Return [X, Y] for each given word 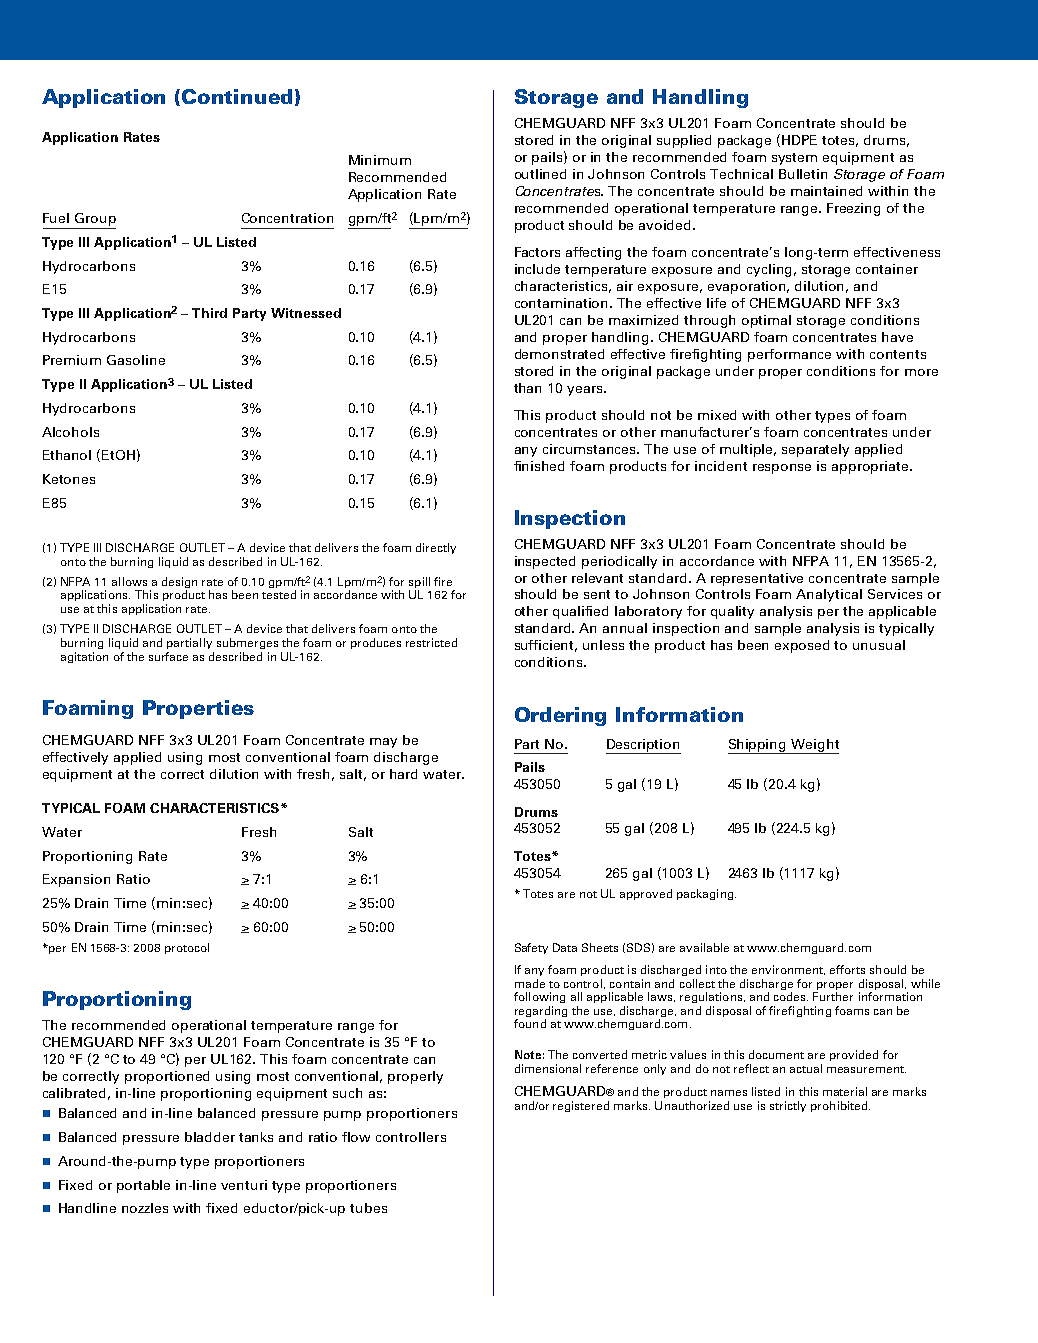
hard [403, 774]
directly [436, 548]
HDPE [799, 140]
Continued [237, 96]
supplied [684, 141]
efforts [847, 969]
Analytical [829, 595]
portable [143, 1186]
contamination [563, 303]
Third [209, 313]
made [530, 983]
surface [168, 656]
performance [789, 355]
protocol [187, 948]
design [179, 584]
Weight [814, 746]
